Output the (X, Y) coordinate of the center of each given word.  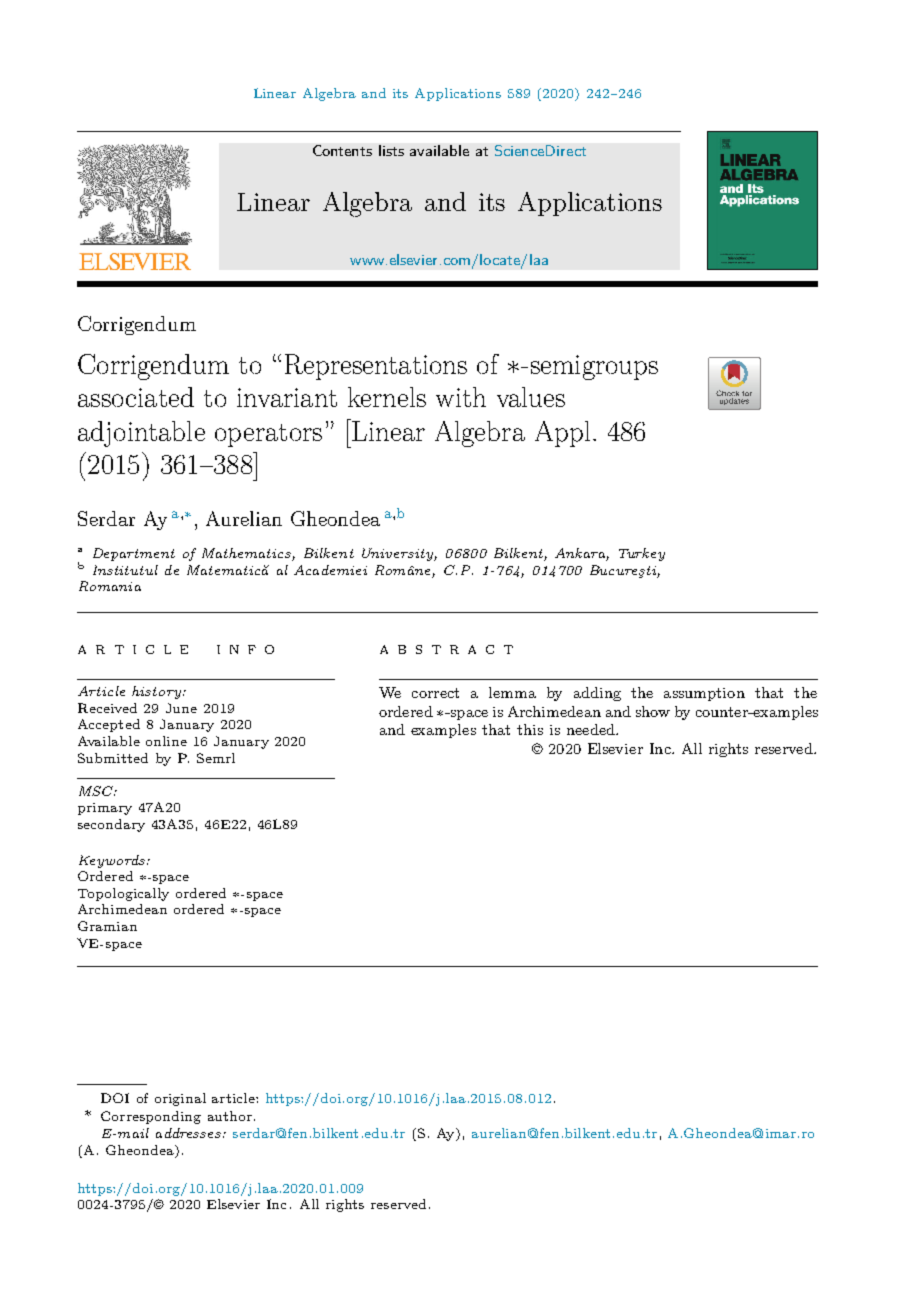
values (531, 397)
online (166, 741)
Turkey (642, 554)
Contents (342, 150)
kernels (387, 397)
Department (134, 554)
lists (391, 150)
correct (435, 693)
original (180, 1099)
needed (592, 729)
